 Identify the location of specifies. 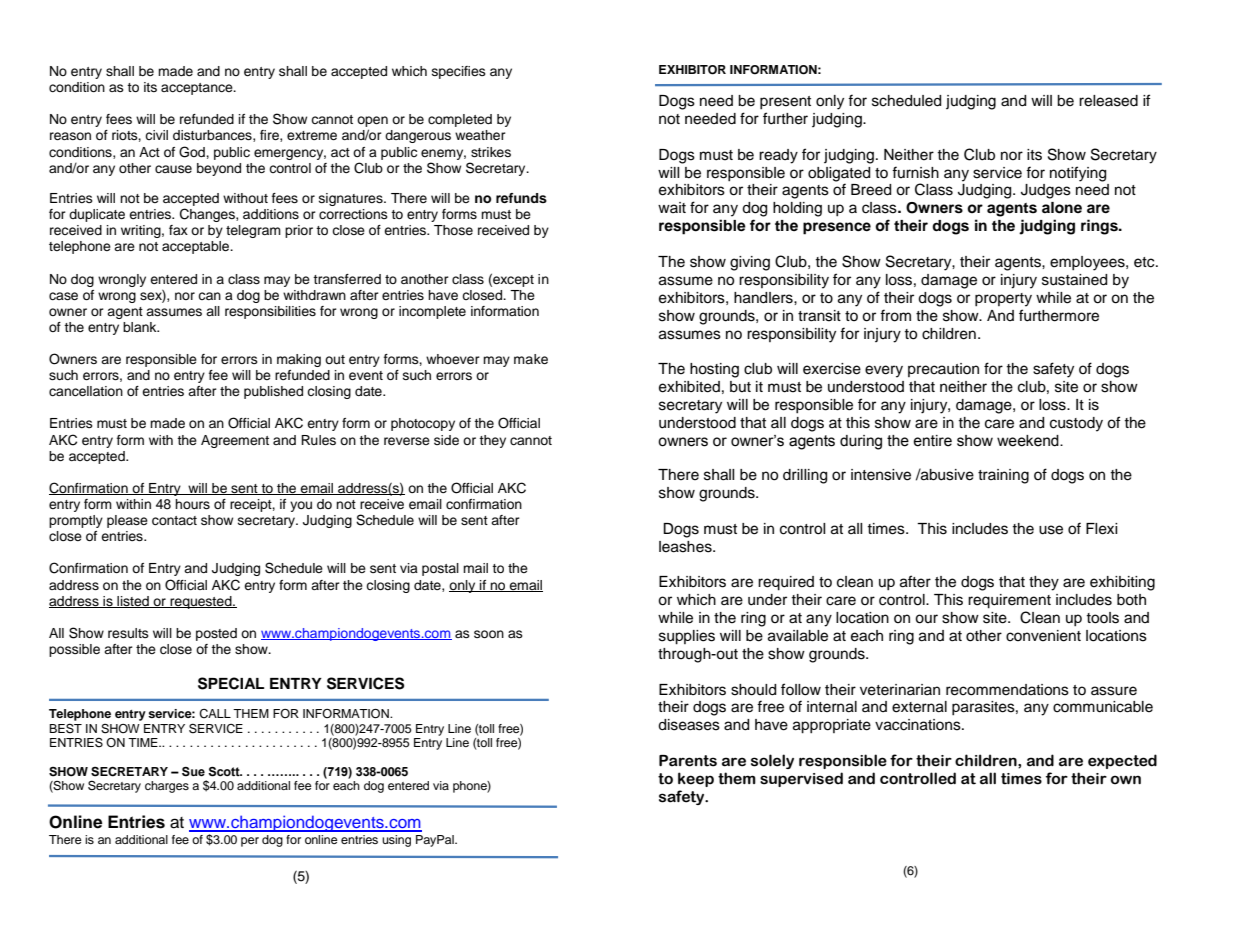
(459, 72).
